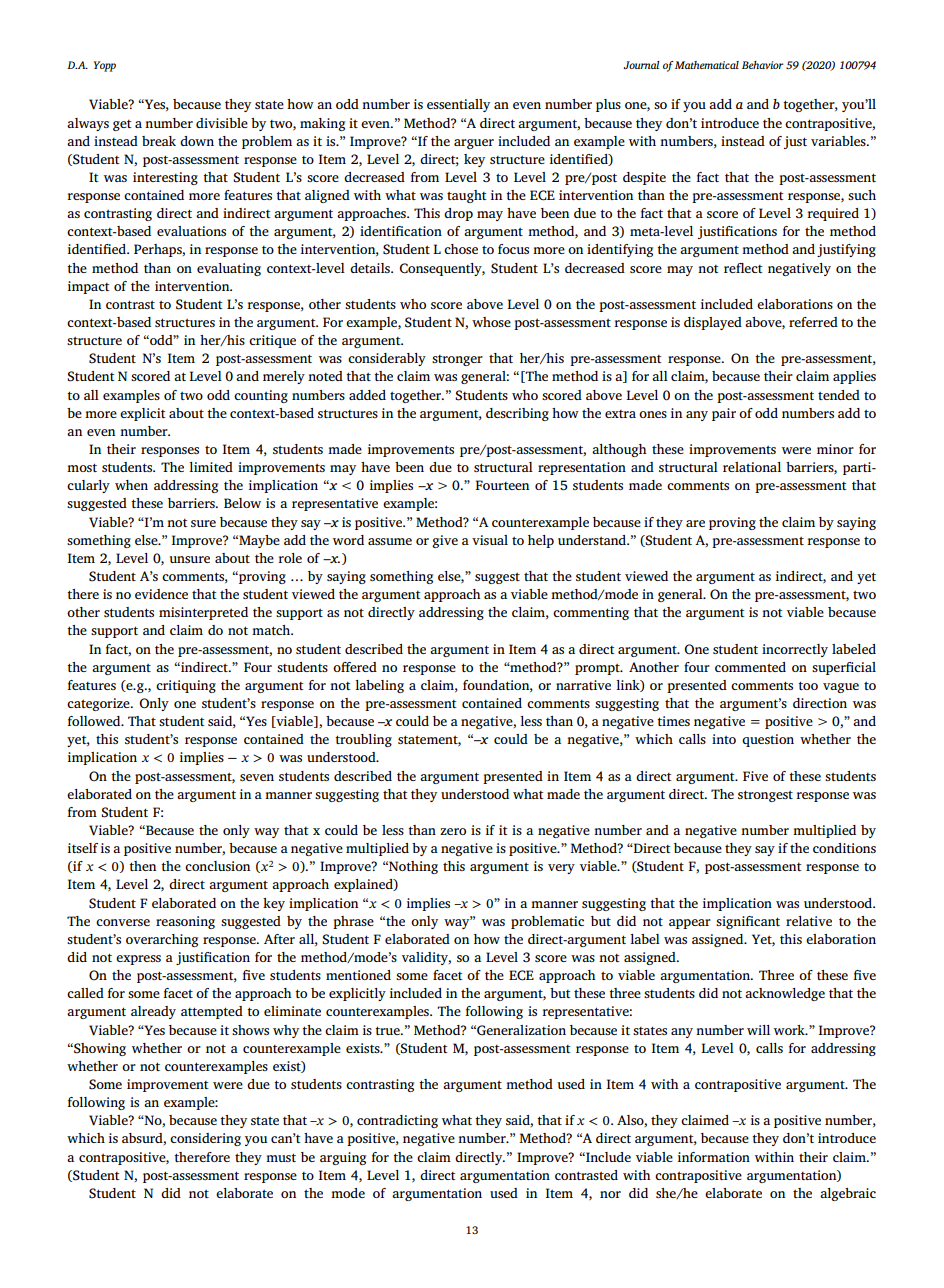 This screenshot has height=1288, width=944. Describe the element at coordinates (795, 650) in the screenshot. I see `incorrectly` at that location.
